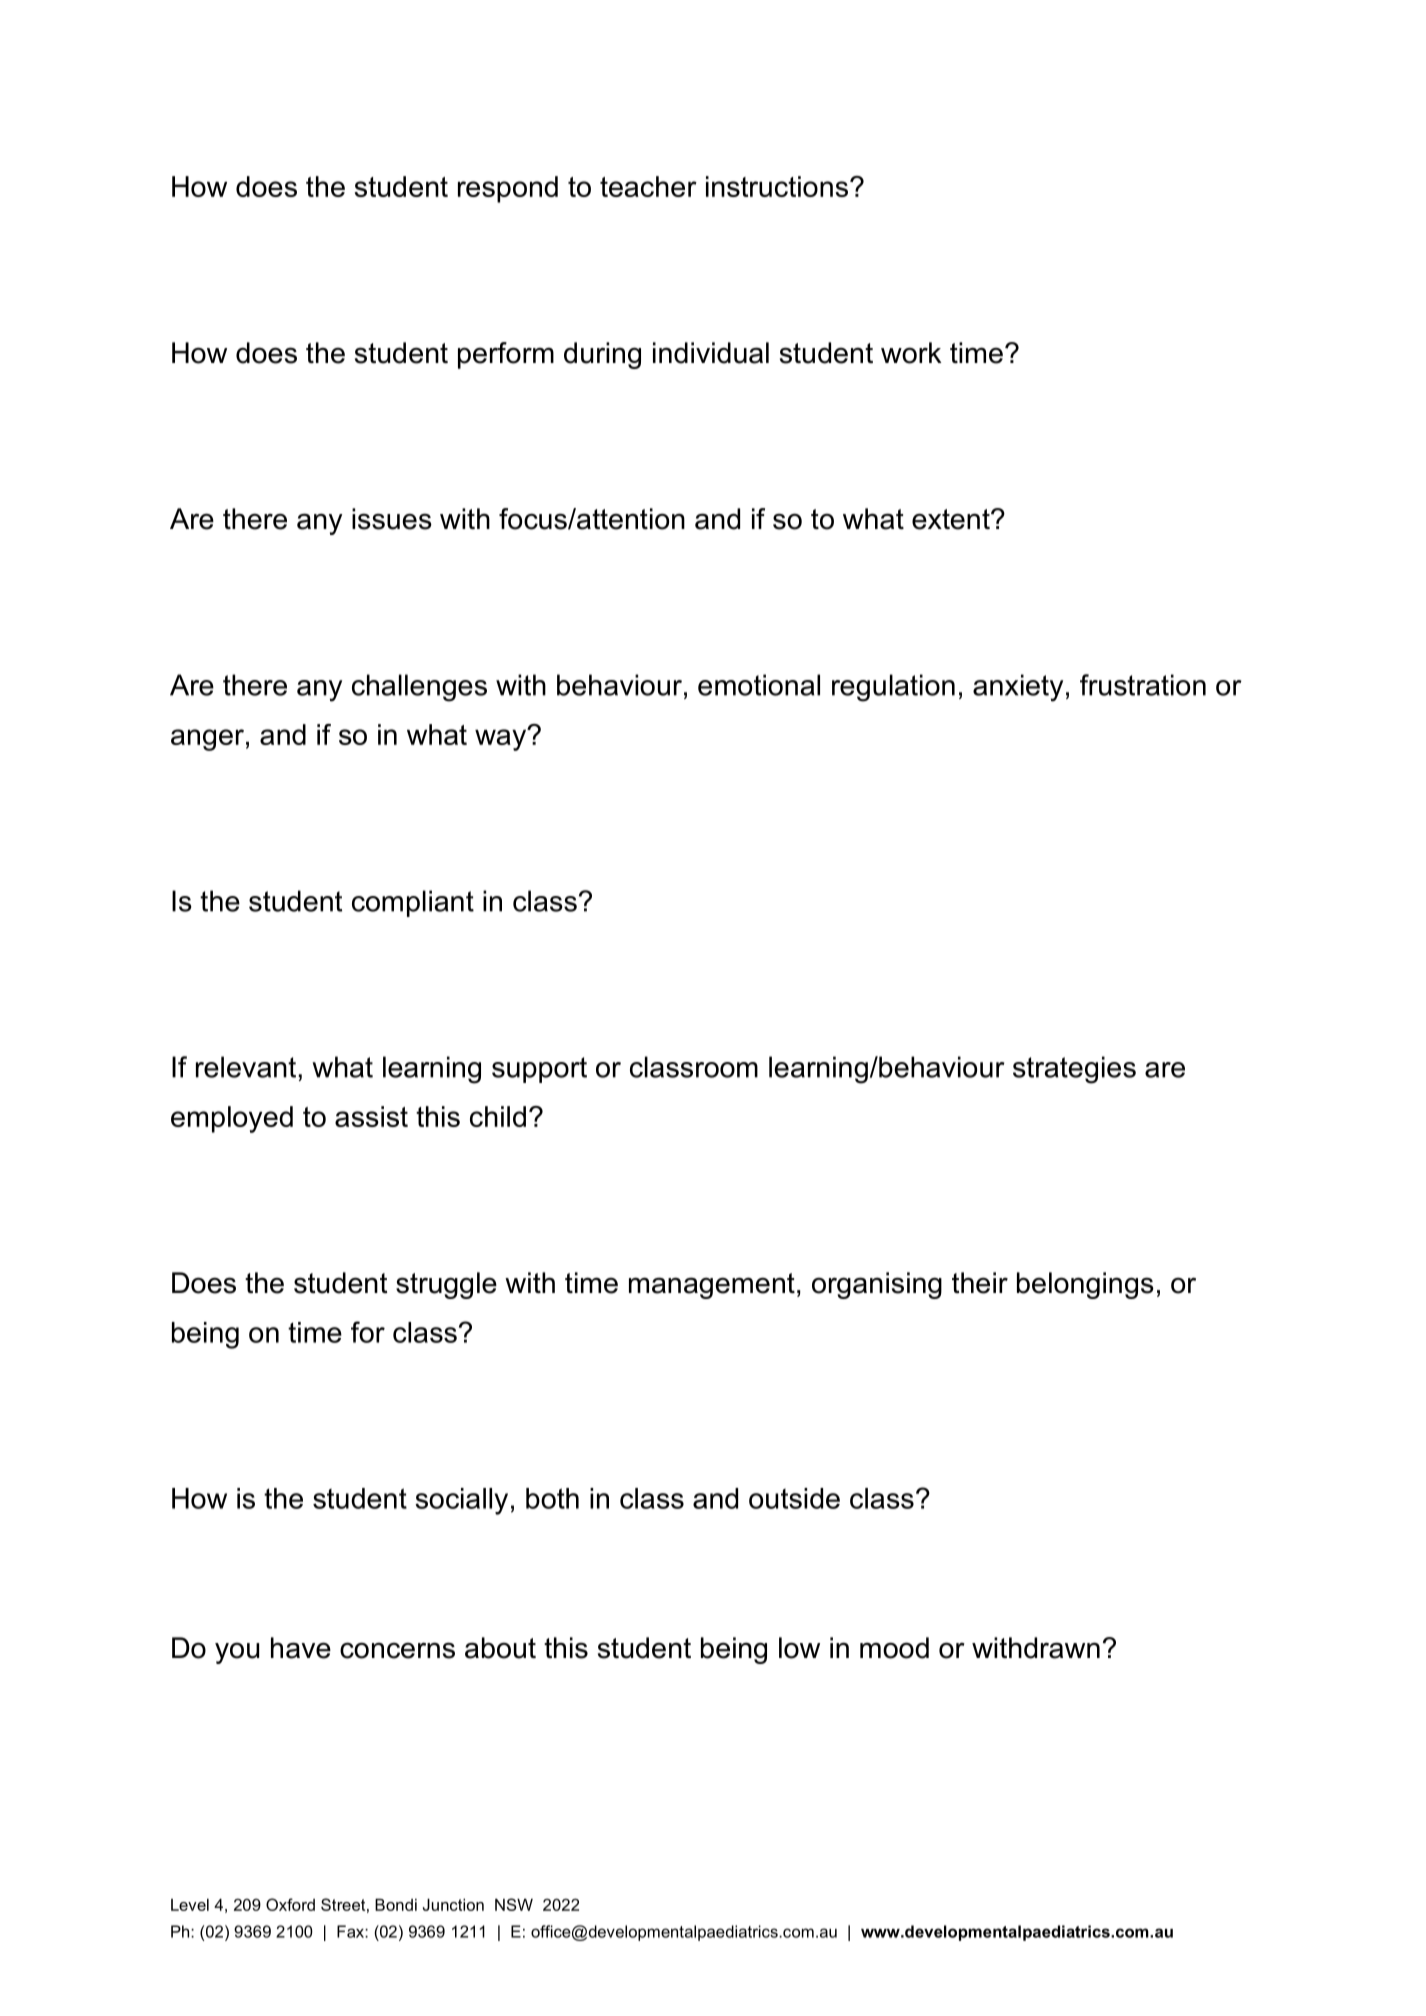 The height and width of the screenshot is (2016, 1426). What do you see at coordinates (911, 353) in the screenshot?
I see `work` at bounding box center [911, 353].
